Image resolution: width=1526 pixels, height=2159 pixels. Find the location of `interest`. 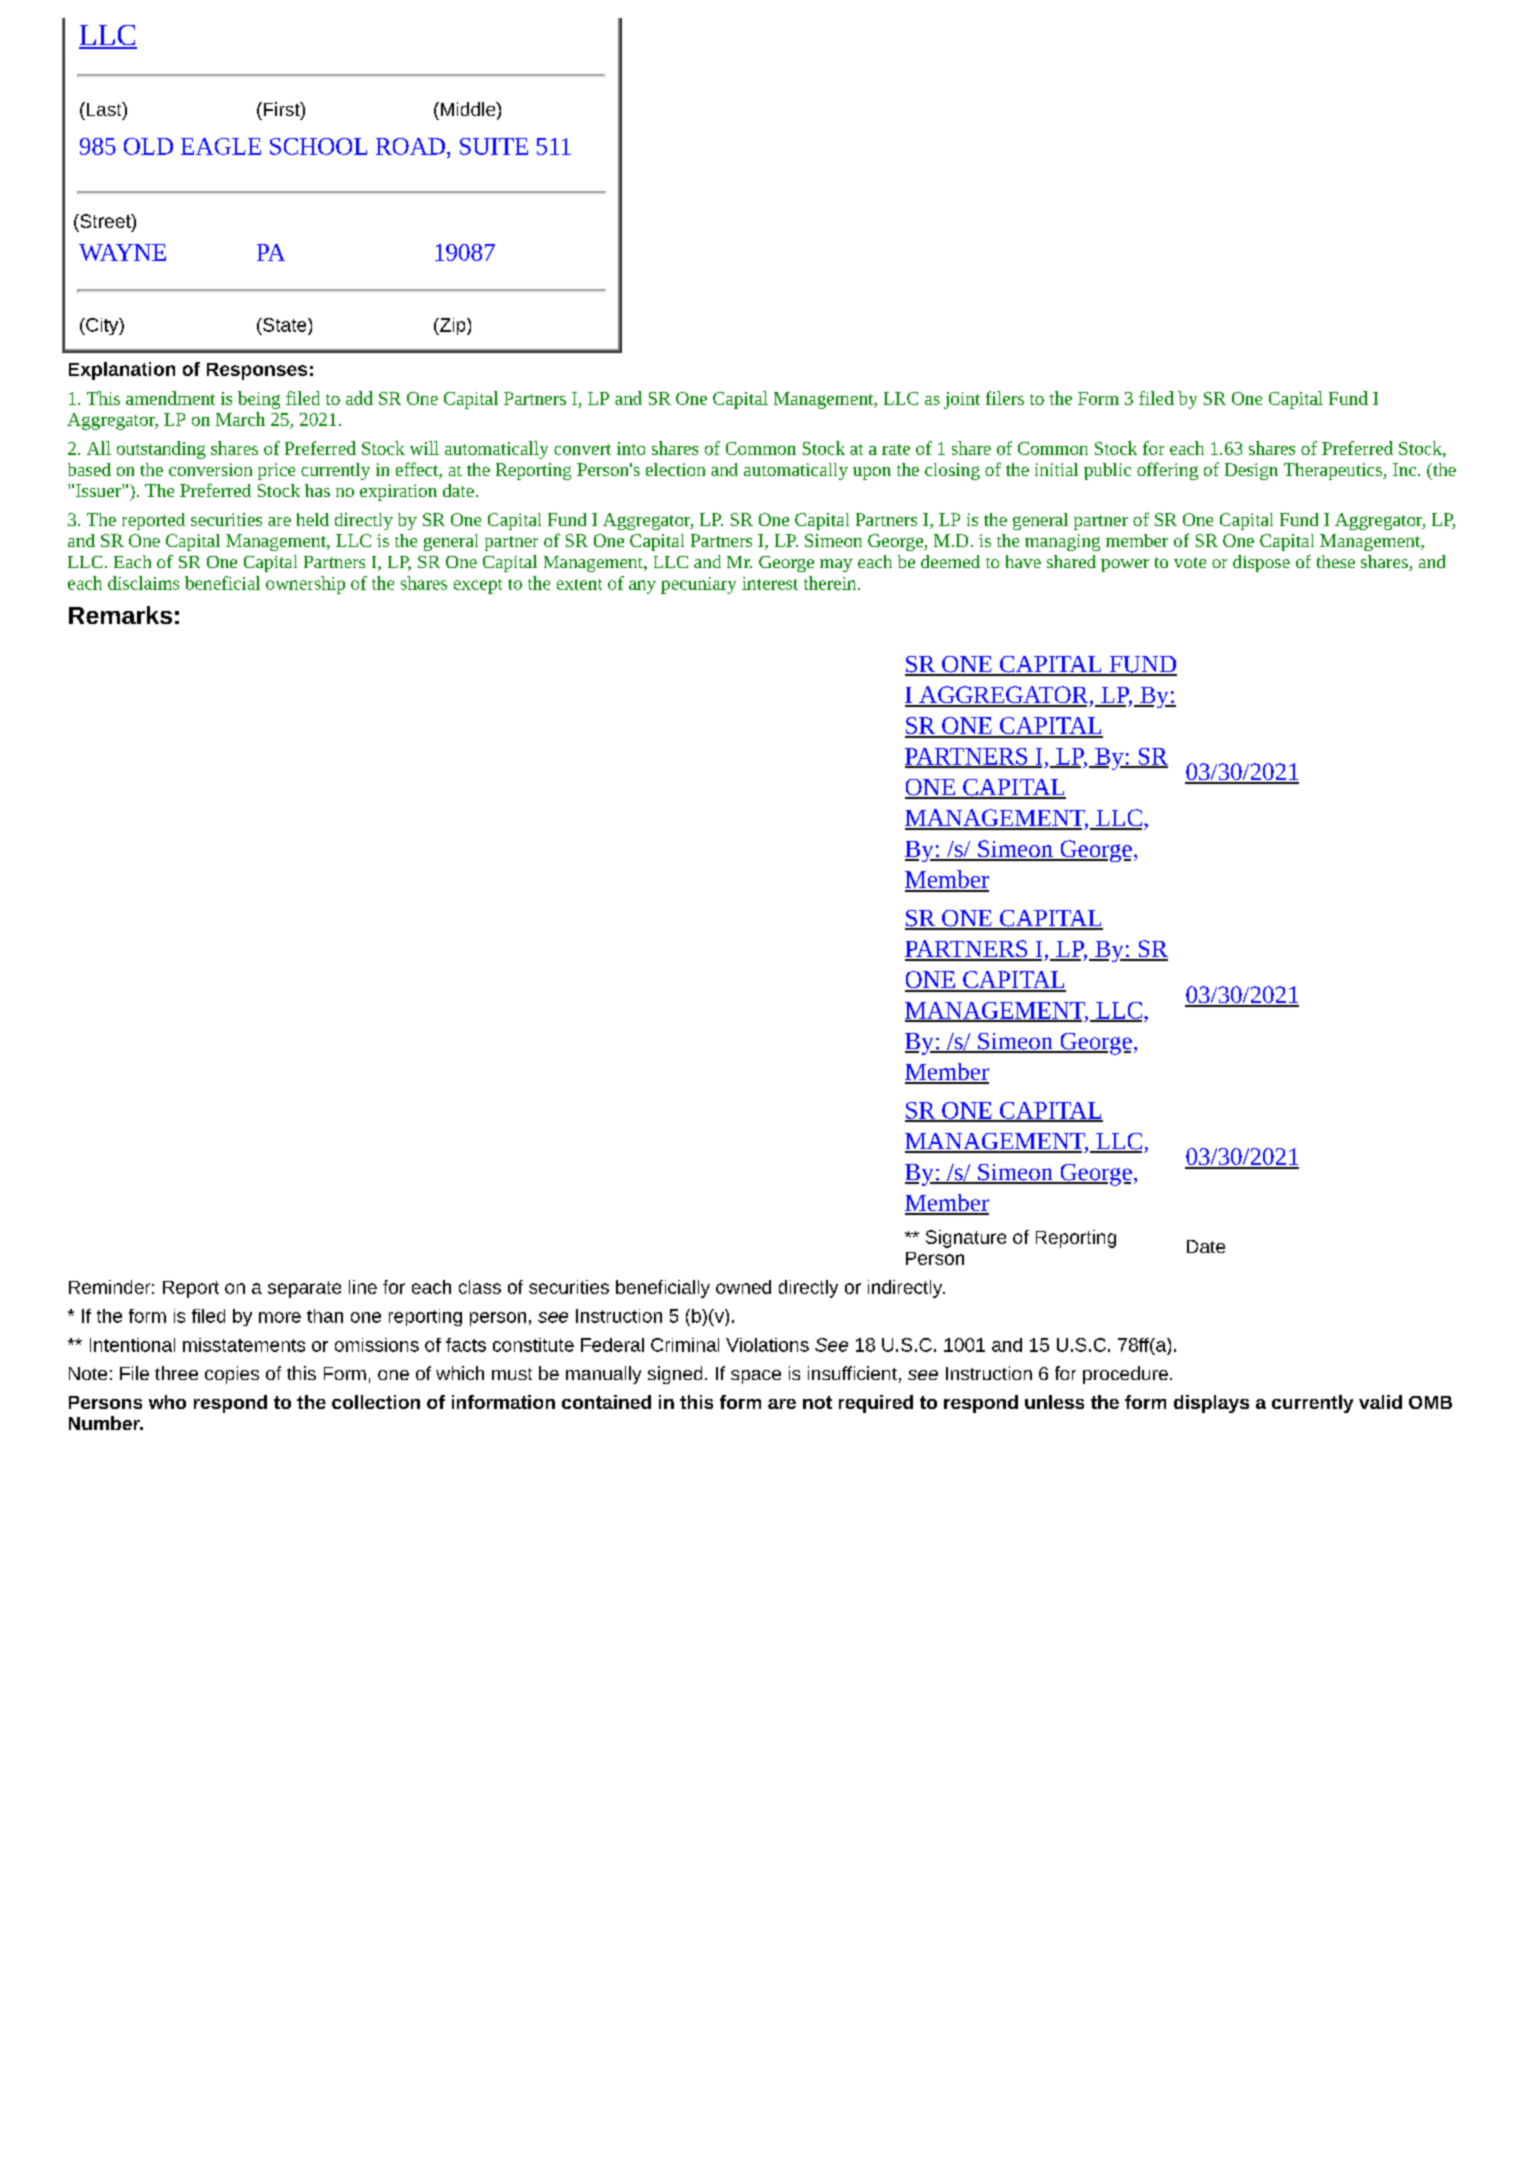

interest is located at coordinates (770, 583).
